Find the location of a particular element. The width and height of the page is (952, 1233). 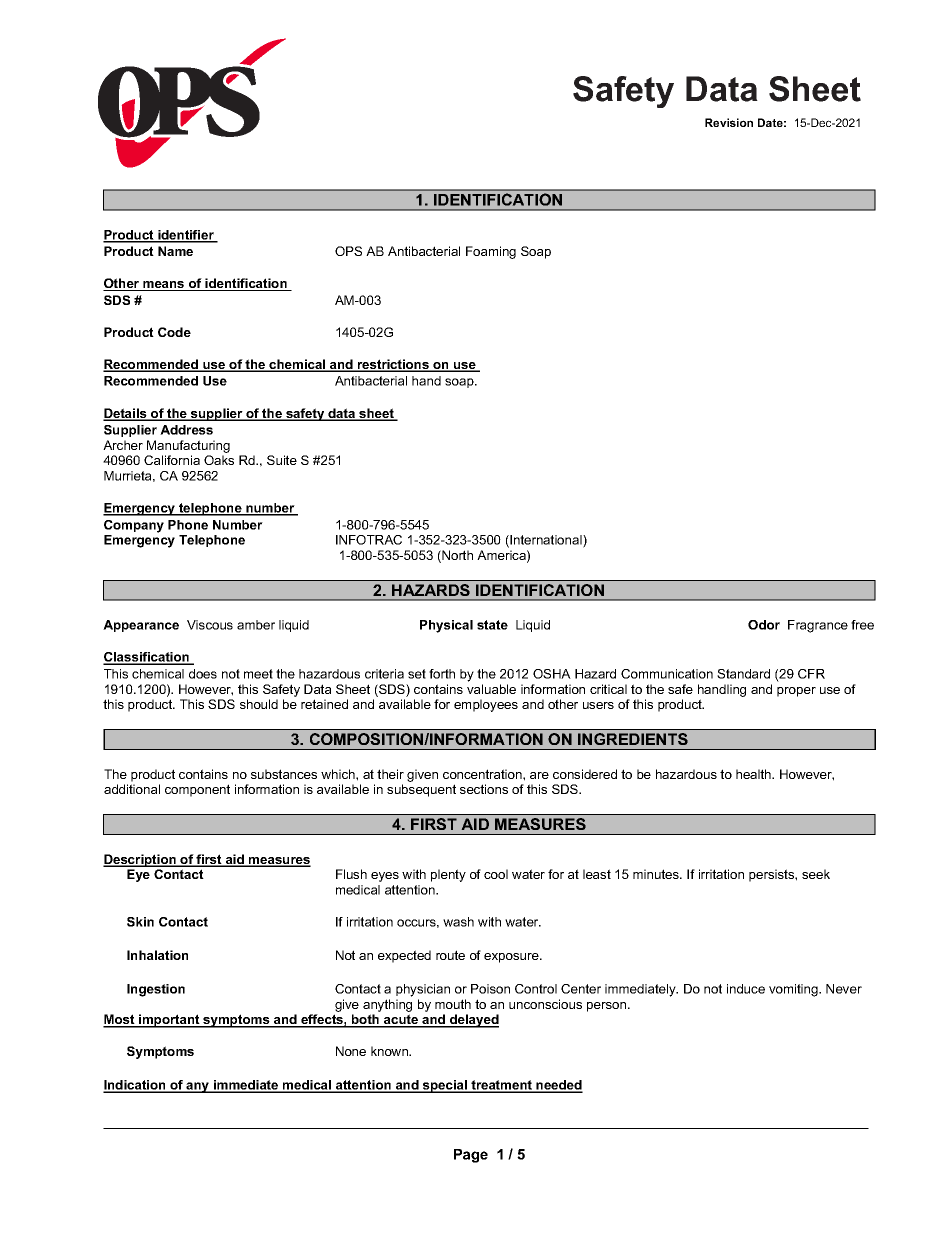

Revision is located at coordinates (729, 122).
